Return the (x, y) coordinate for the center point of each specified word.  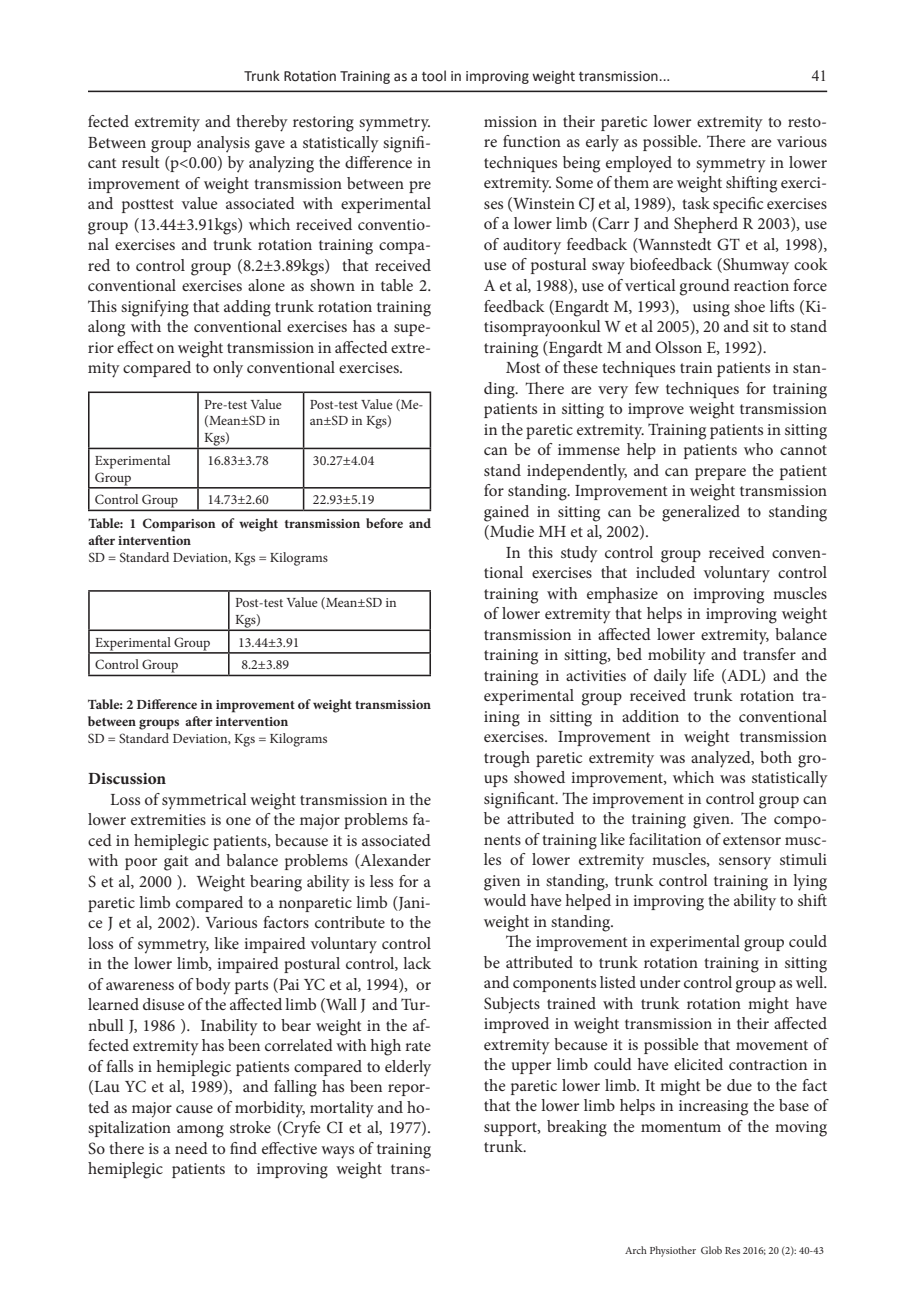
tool (434, 76)
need (191, 1148)
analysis (223, 144)
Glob (711, 1250)
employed (639, 164)
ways (337, 1152)
